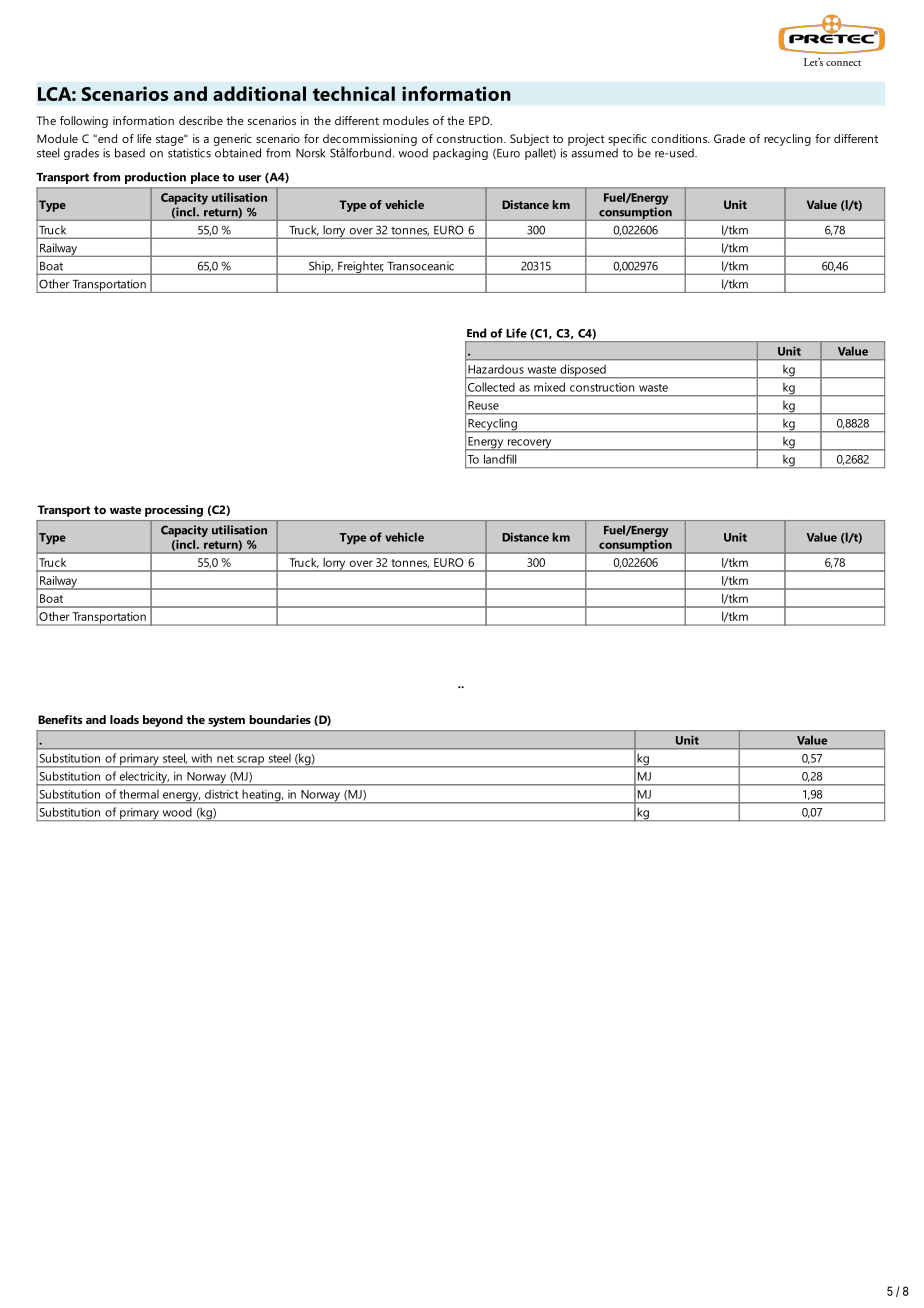  I want to click on Reuse, so click(483, 405).
